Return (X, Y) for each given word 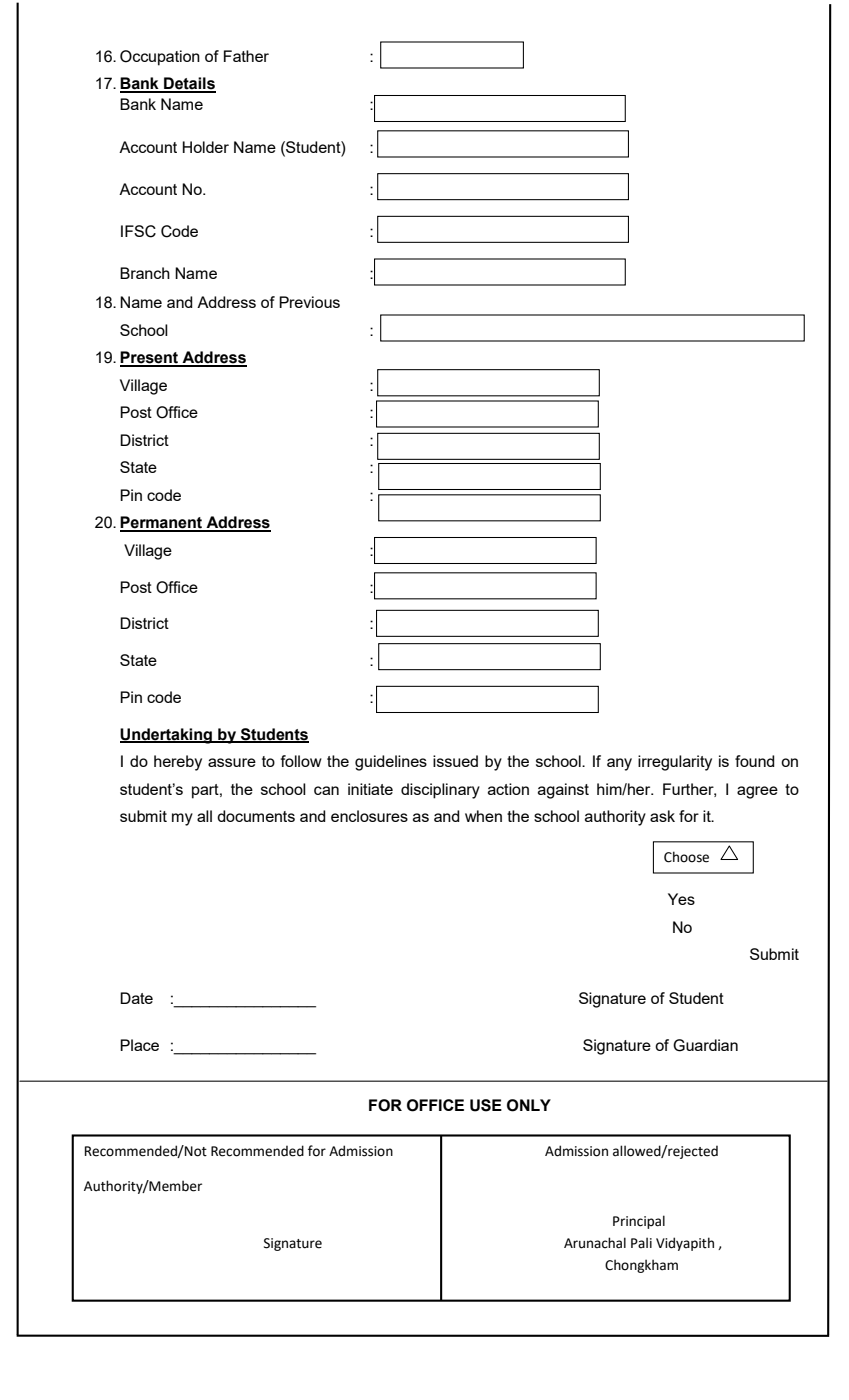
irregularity (675, 763)
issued (455, 761)
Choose (686, 857)
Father (246, 56)
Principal (639, 1222)
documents (256, 816)
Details (189, 84)
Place (139, 1045)
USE (486, 1105)
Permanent (162, 523)
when (483, 816)
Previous (309, 302)
